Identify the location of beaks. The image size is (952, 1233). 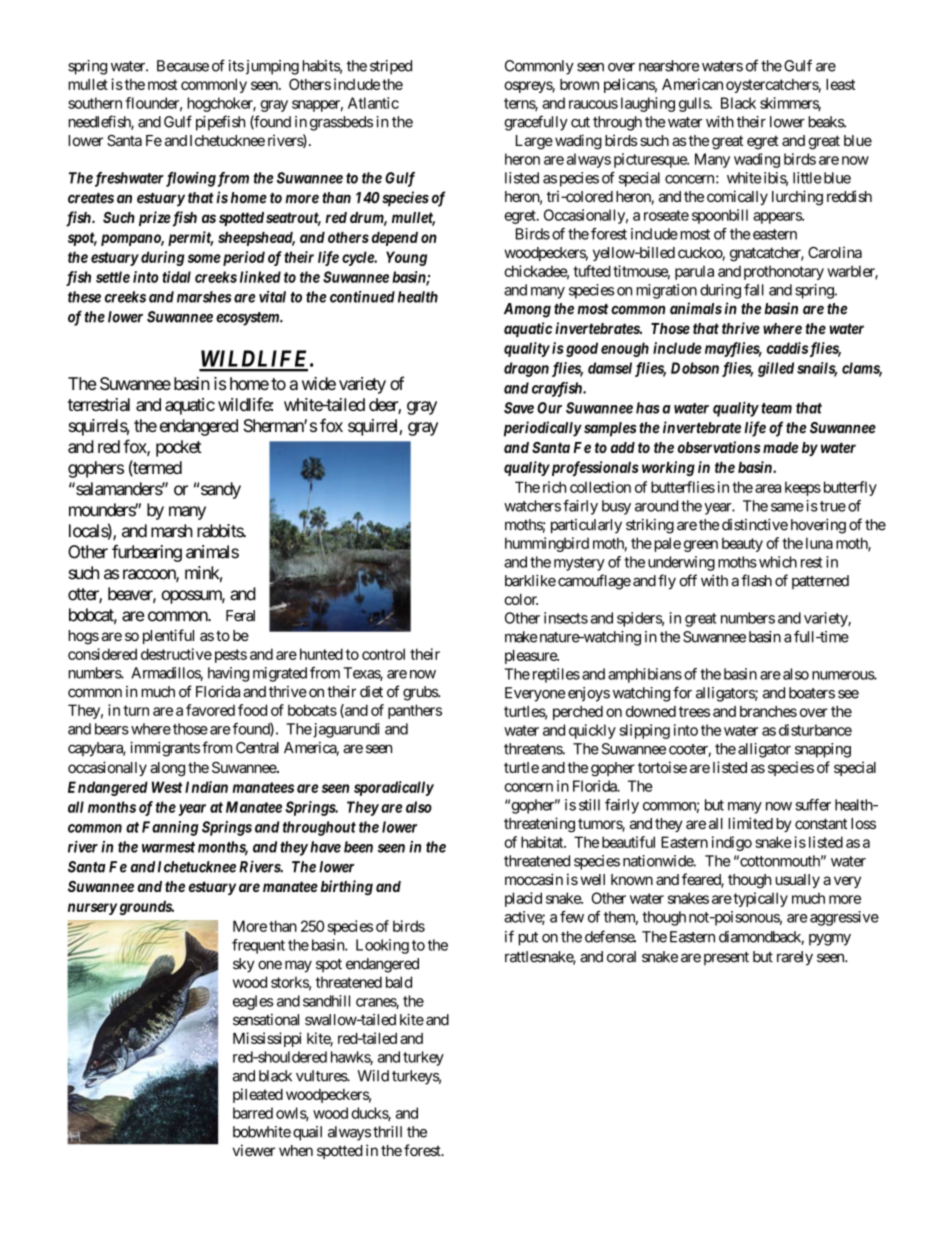
(826, 122).
